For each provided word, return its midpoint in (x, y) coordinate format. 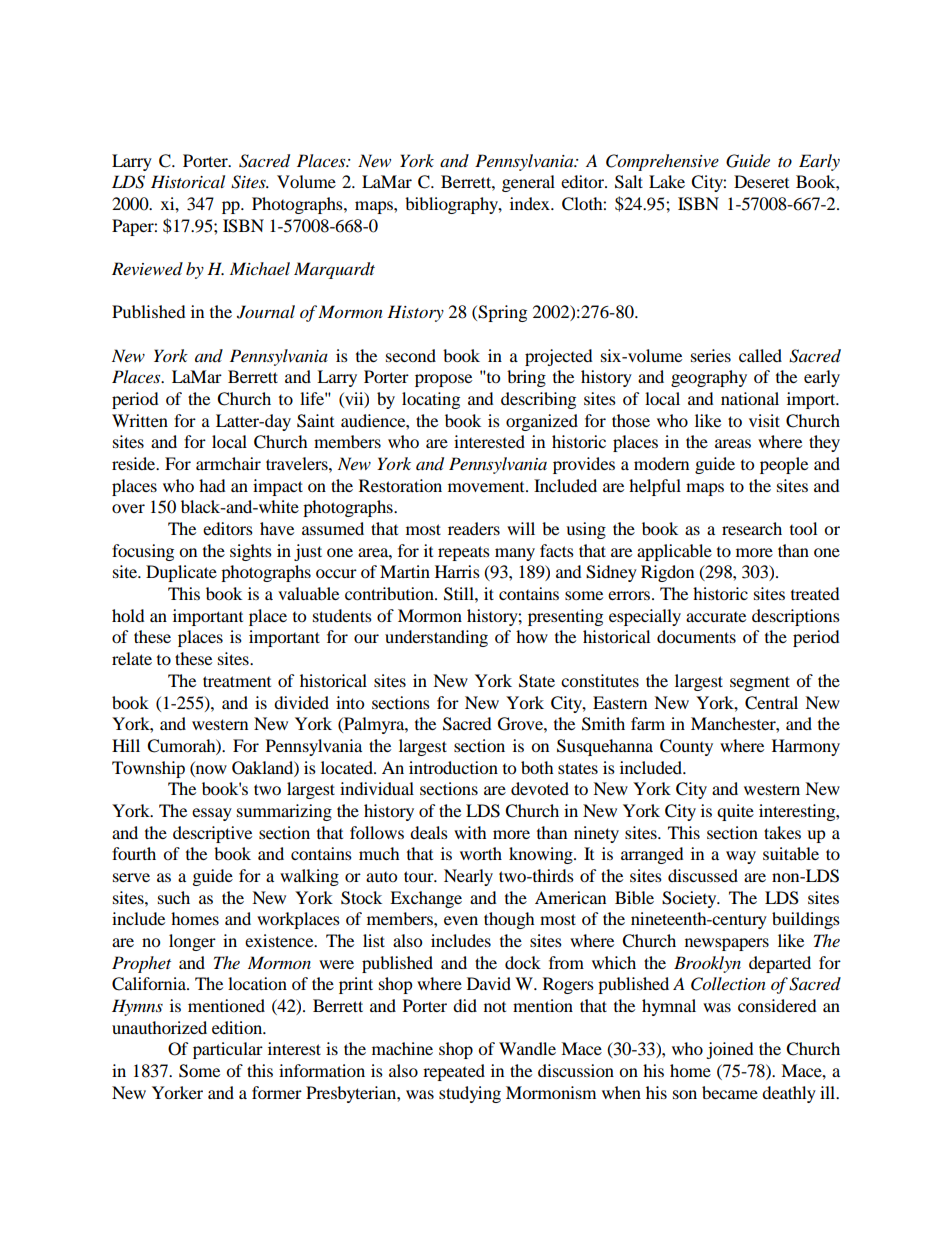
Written (140, 420)
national (750, 398)
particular (228, 1050)
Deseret (761, 181)
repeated (454, 1072)
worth (481, 853)
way (741, 857)
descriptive (212, 834)
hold (128, 615)
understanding (436, 638)
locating (431, 400)
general (528, 183)
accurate (716, 617)
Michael (260, 268)
